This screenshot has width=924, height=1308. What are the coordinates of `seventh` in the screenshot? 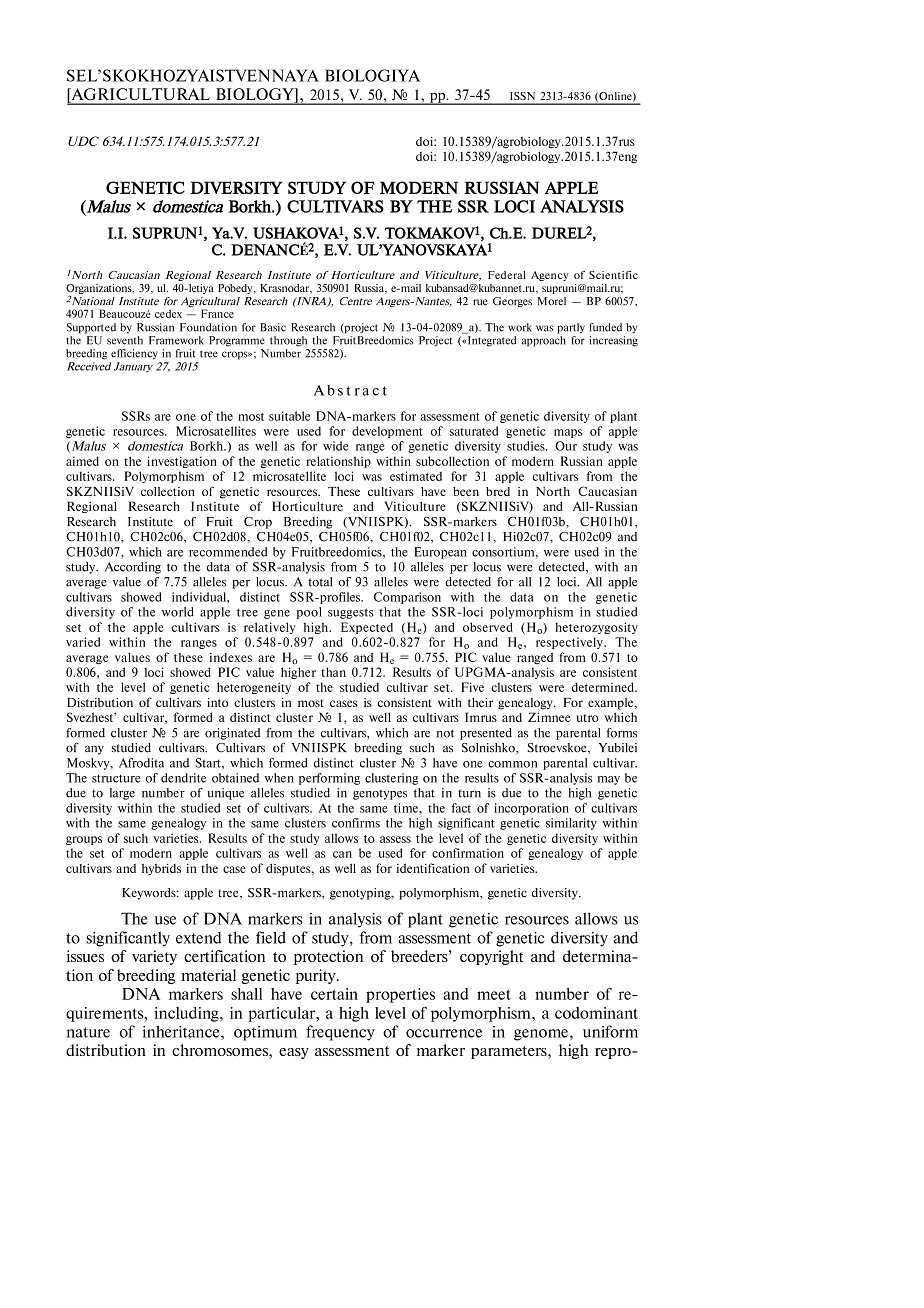 It's located at (125, 339).
